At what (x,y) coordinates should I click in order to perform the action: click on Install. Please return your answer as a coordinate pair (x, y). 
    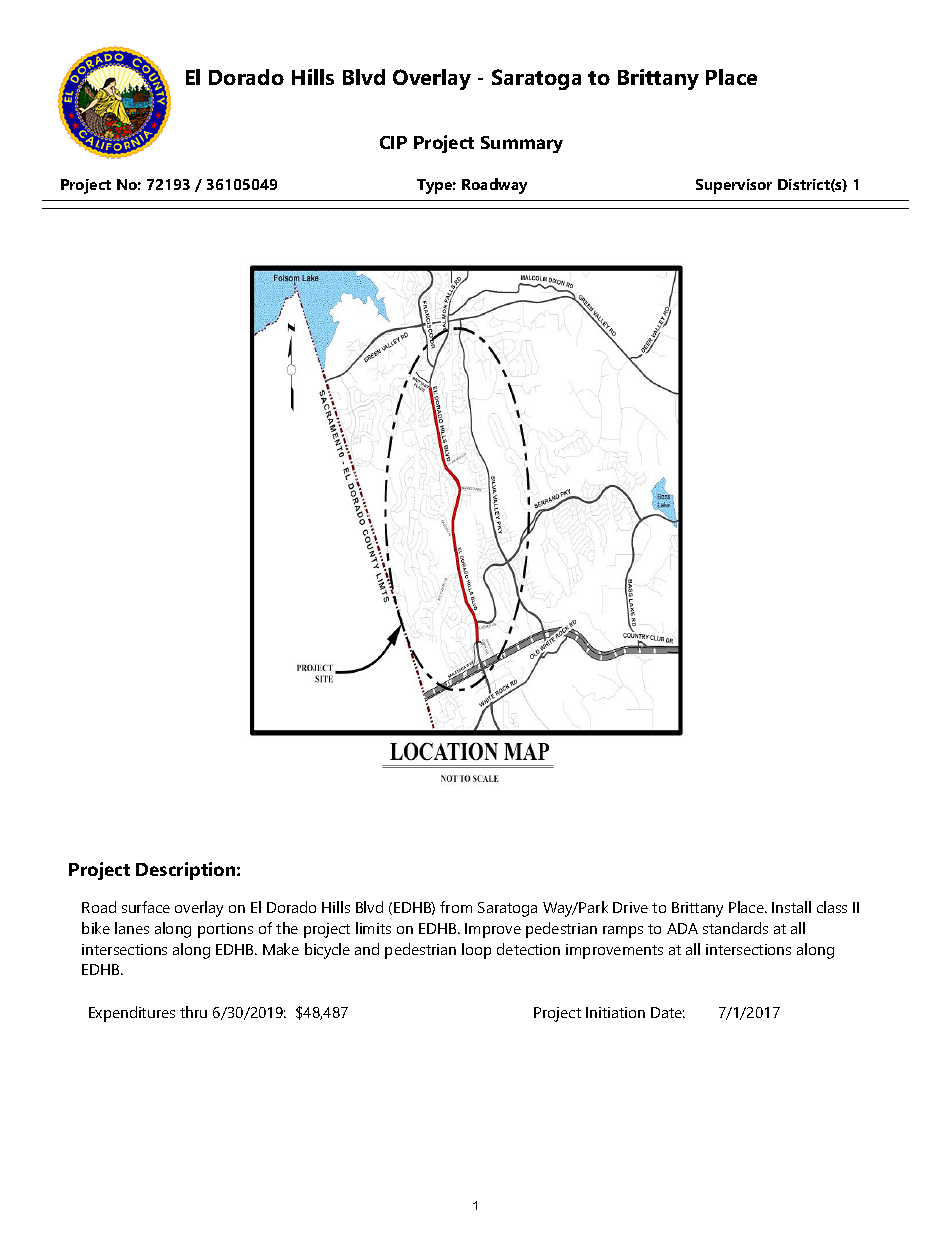
    Looking at the image, I should click on (791, 907).
